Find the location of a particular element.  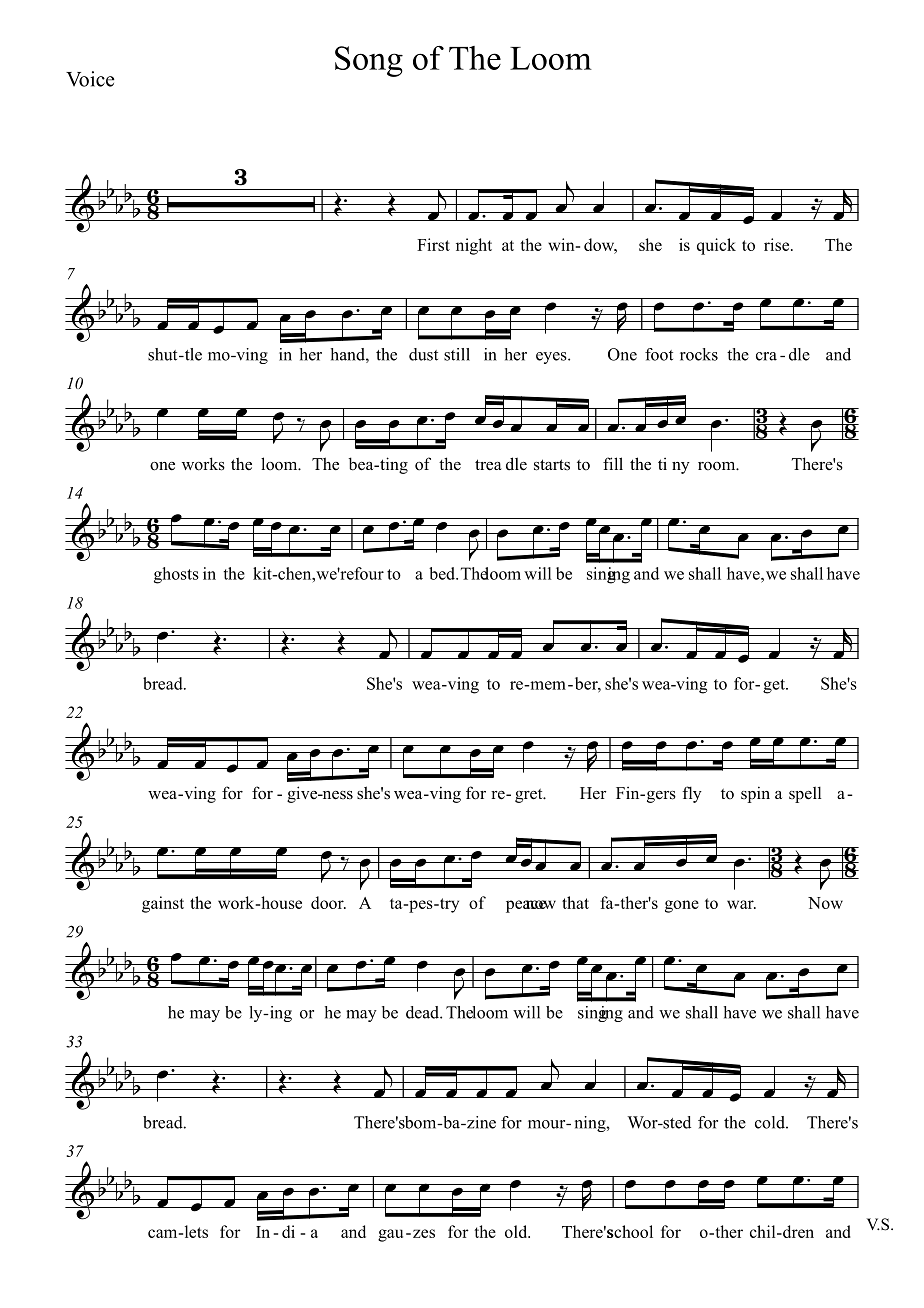

fly is located at coordinates (692, 794).
